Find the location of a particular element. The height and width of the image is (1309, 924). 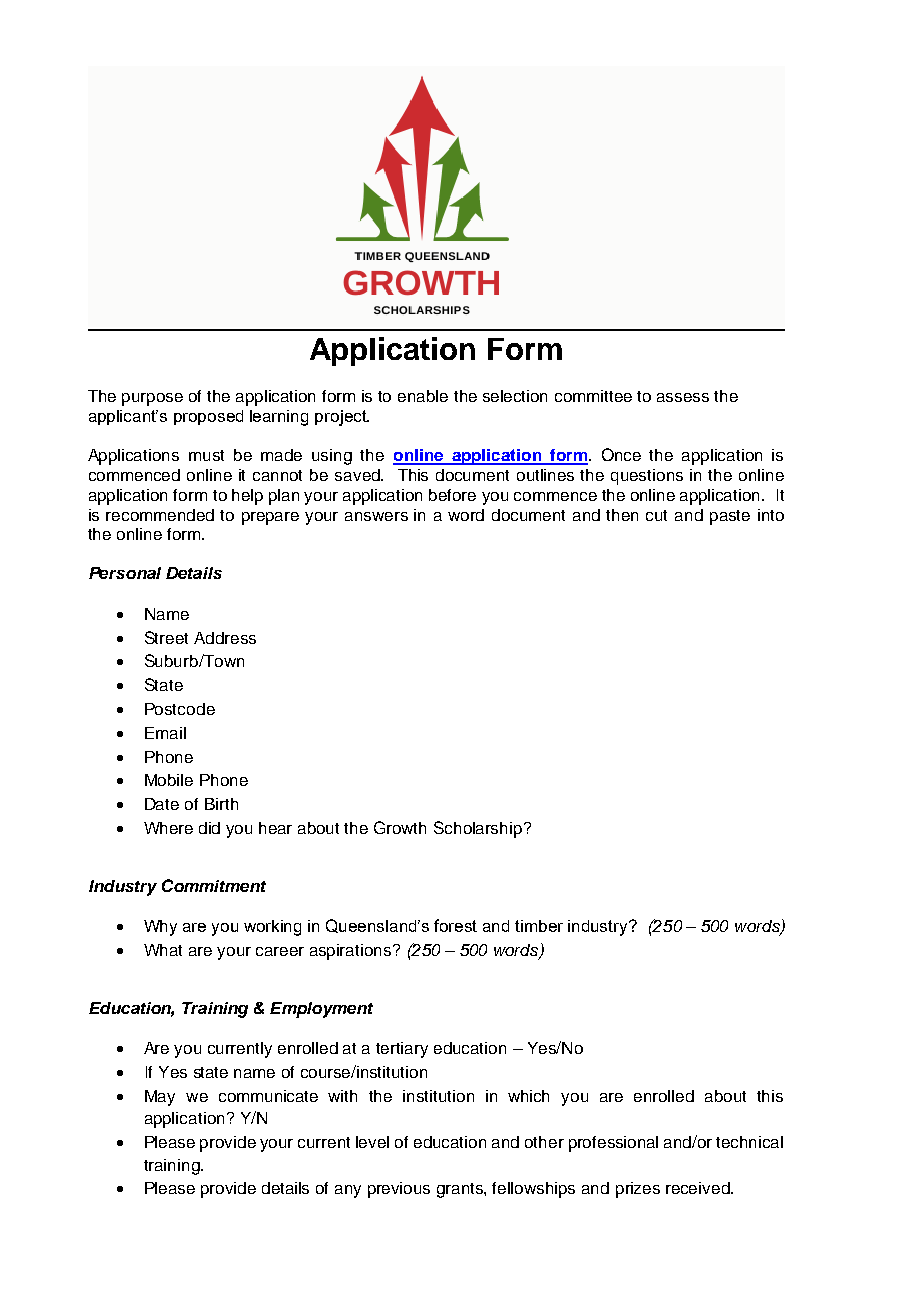

May is located at coordinates (160, 1098).
